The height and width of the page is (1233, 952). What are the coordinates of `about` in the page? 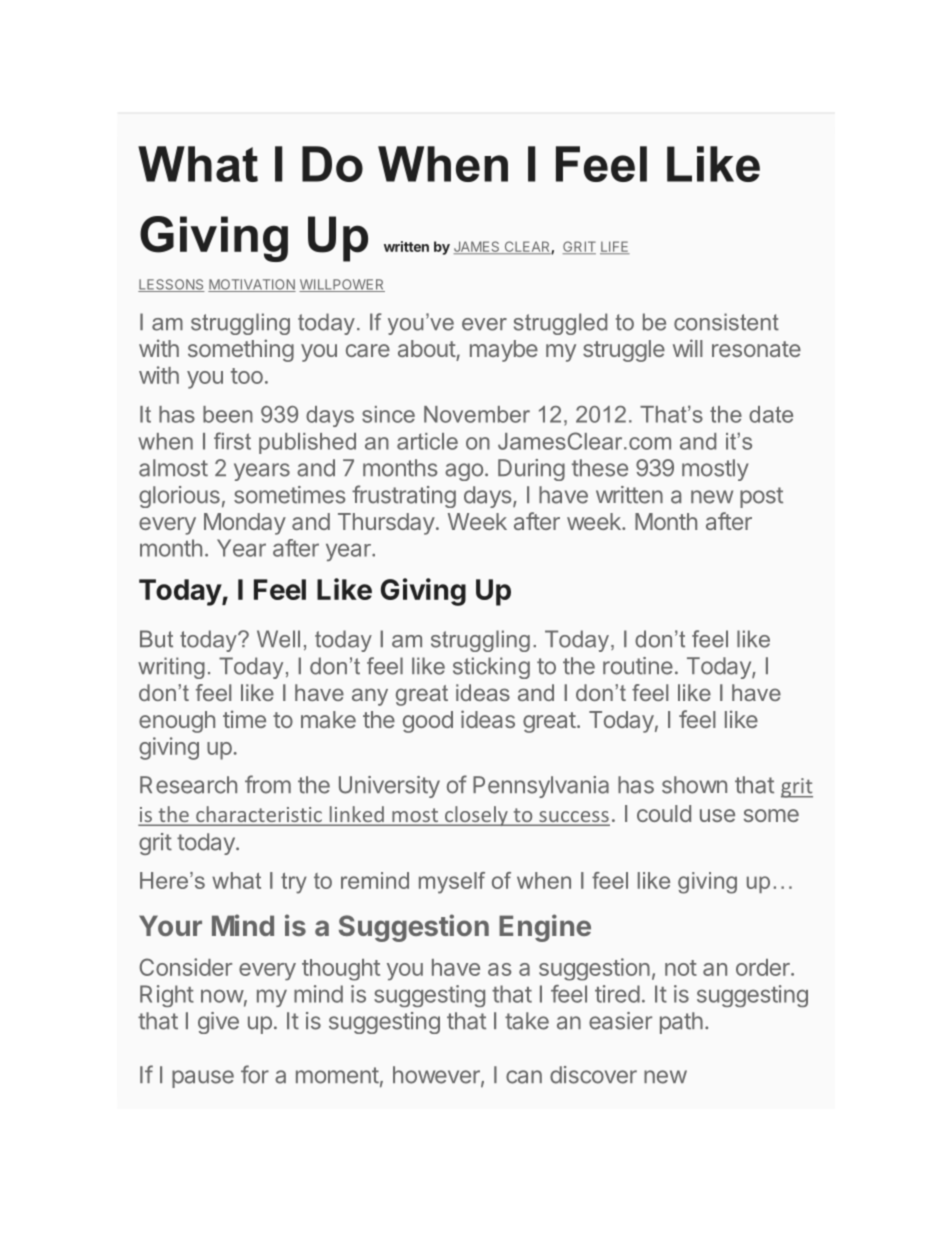 It's located at (427, 348).
